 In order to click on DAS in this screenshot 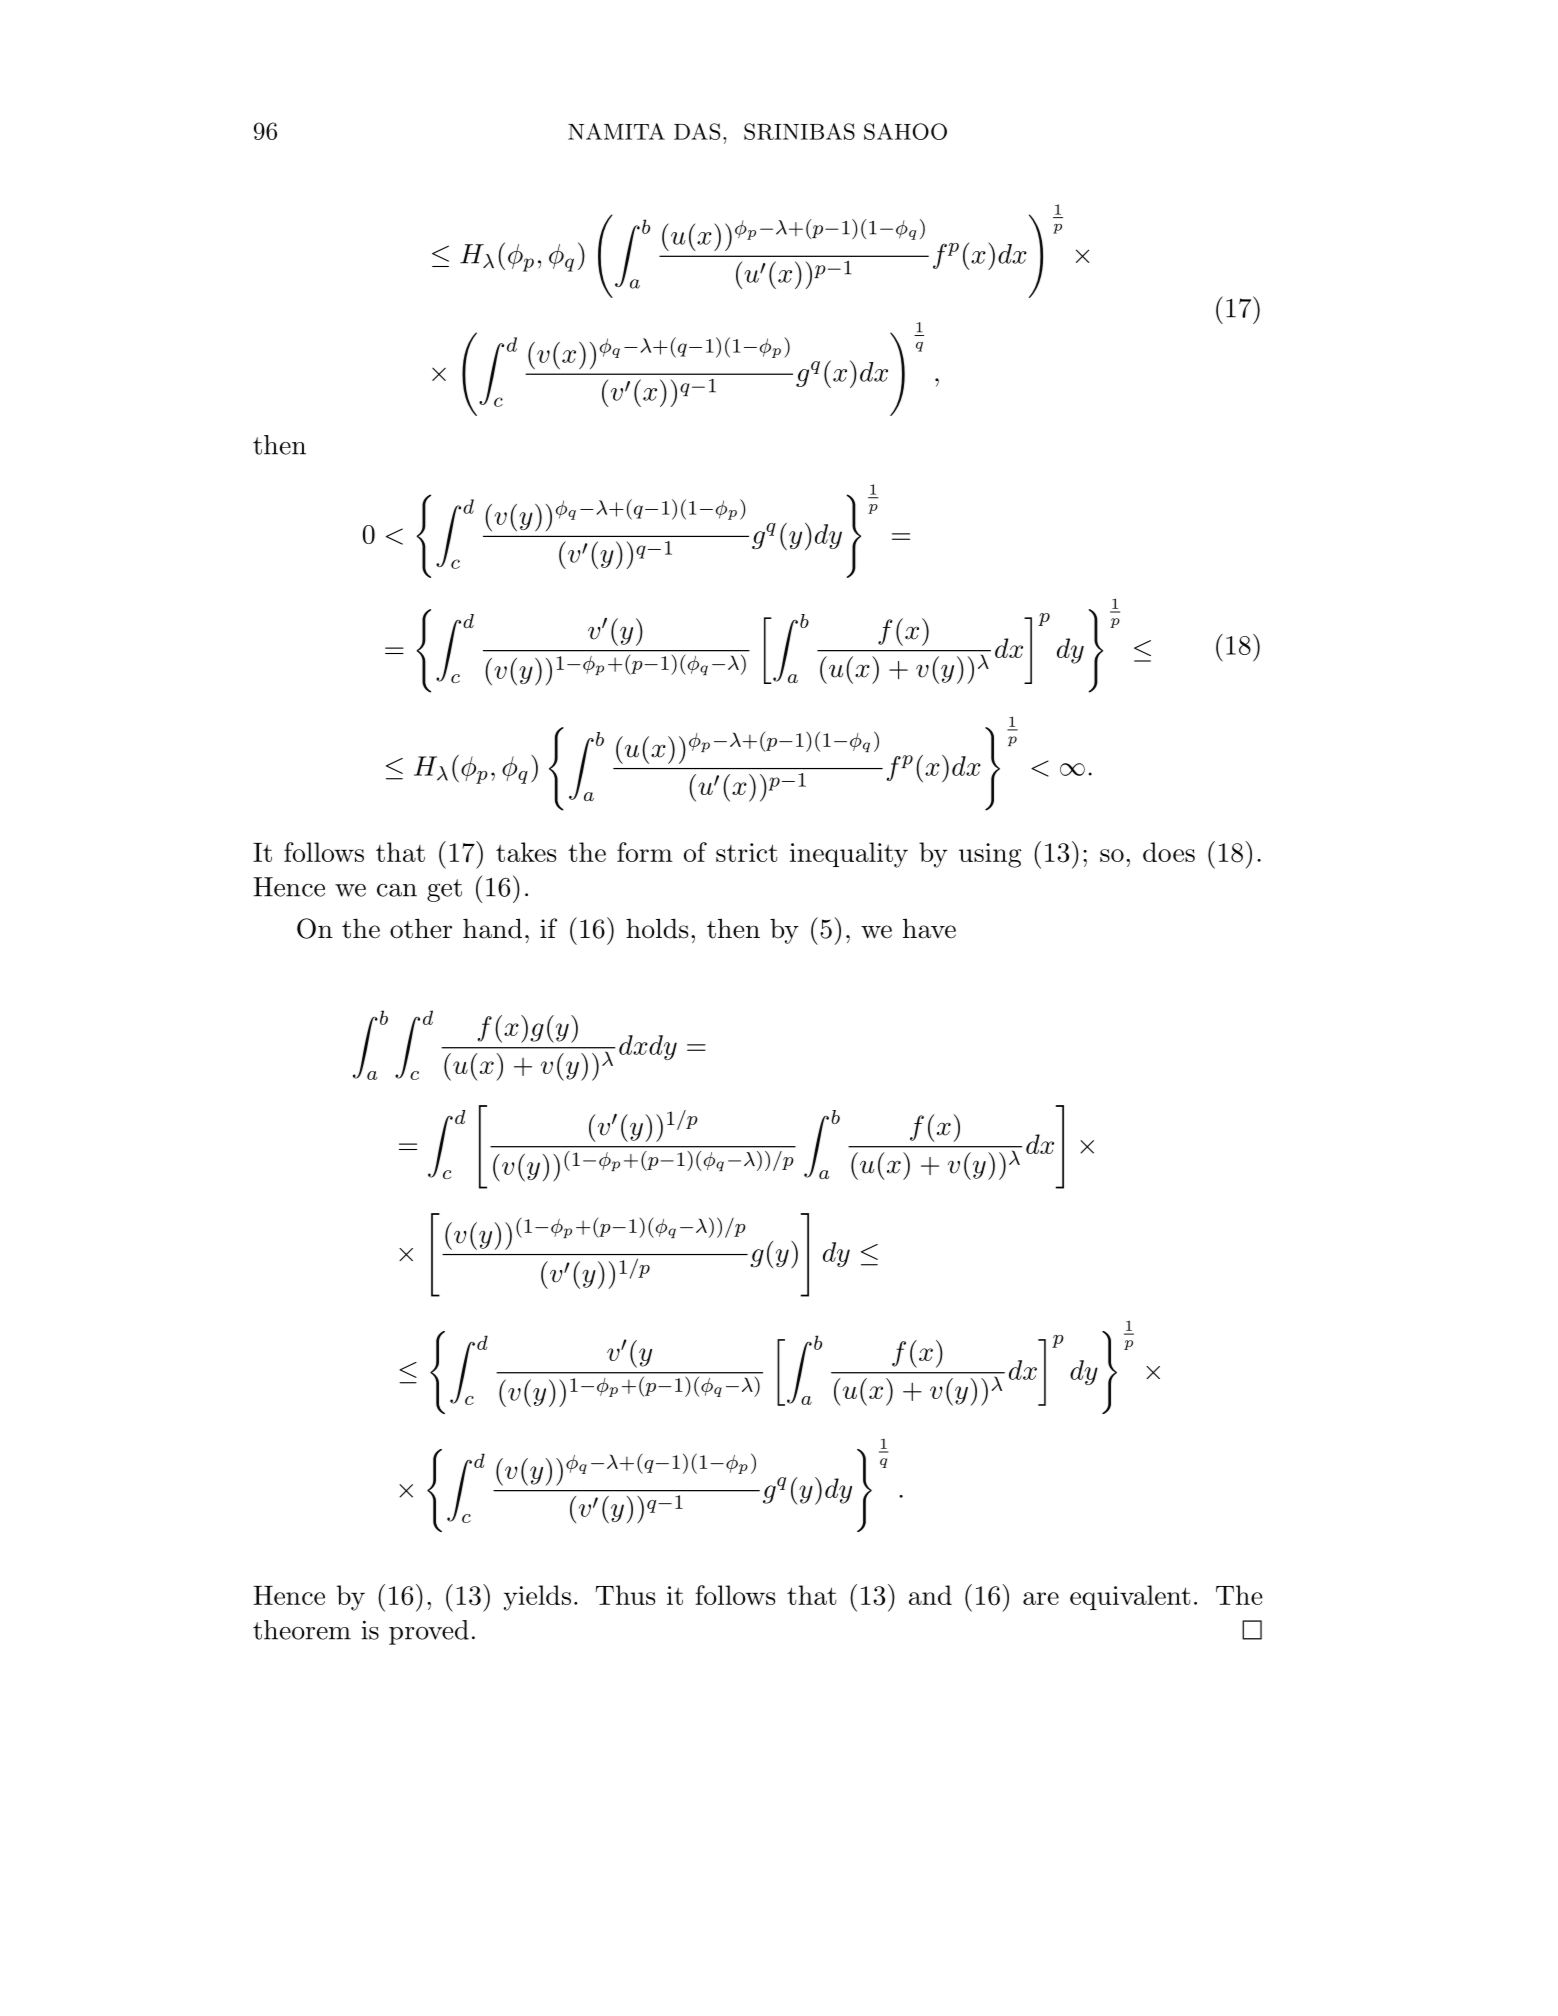, I will do `click(697, 131)`.
